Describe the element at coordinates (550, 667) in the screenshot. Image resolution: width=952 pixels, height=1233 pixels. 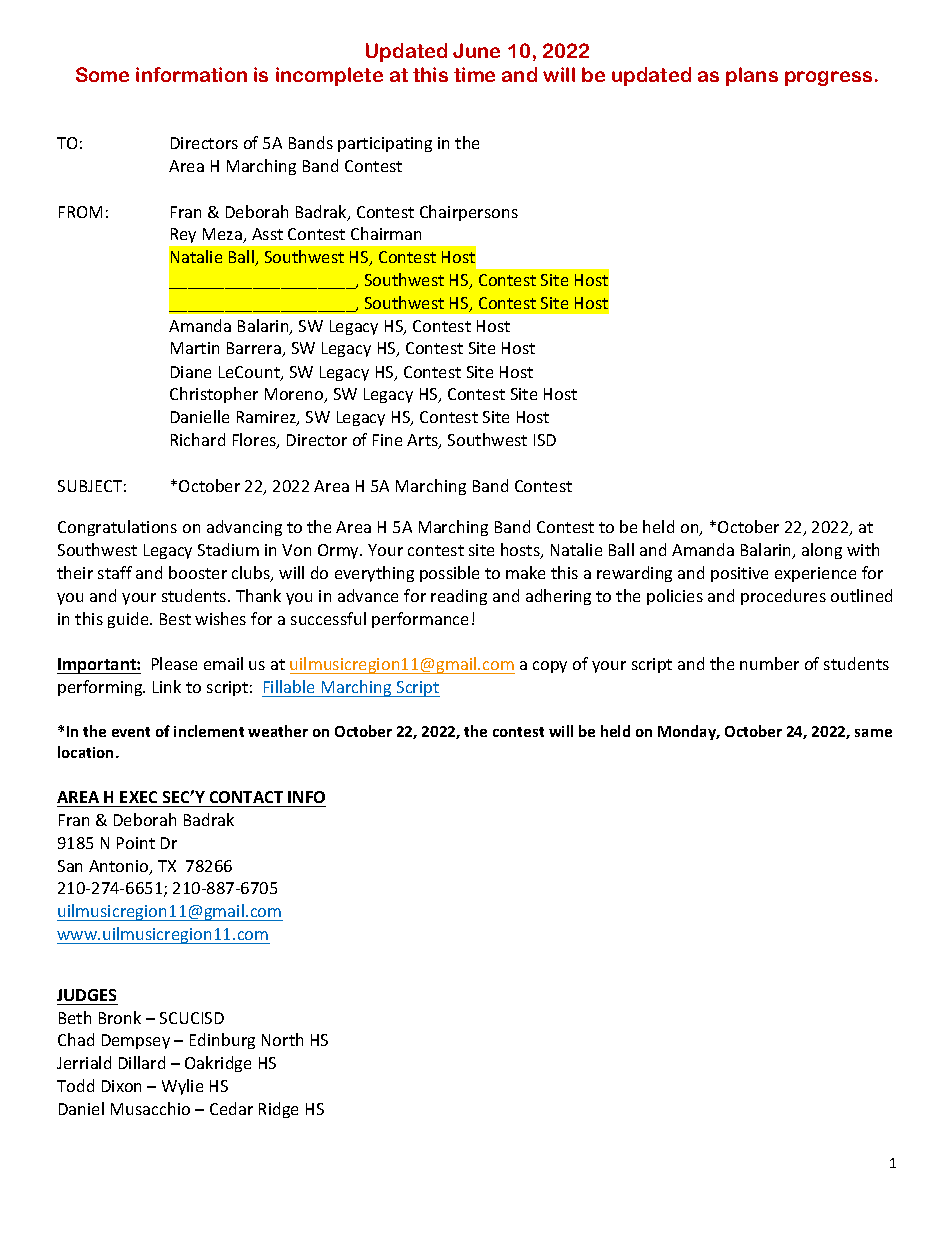
I see `copy` at that location.
